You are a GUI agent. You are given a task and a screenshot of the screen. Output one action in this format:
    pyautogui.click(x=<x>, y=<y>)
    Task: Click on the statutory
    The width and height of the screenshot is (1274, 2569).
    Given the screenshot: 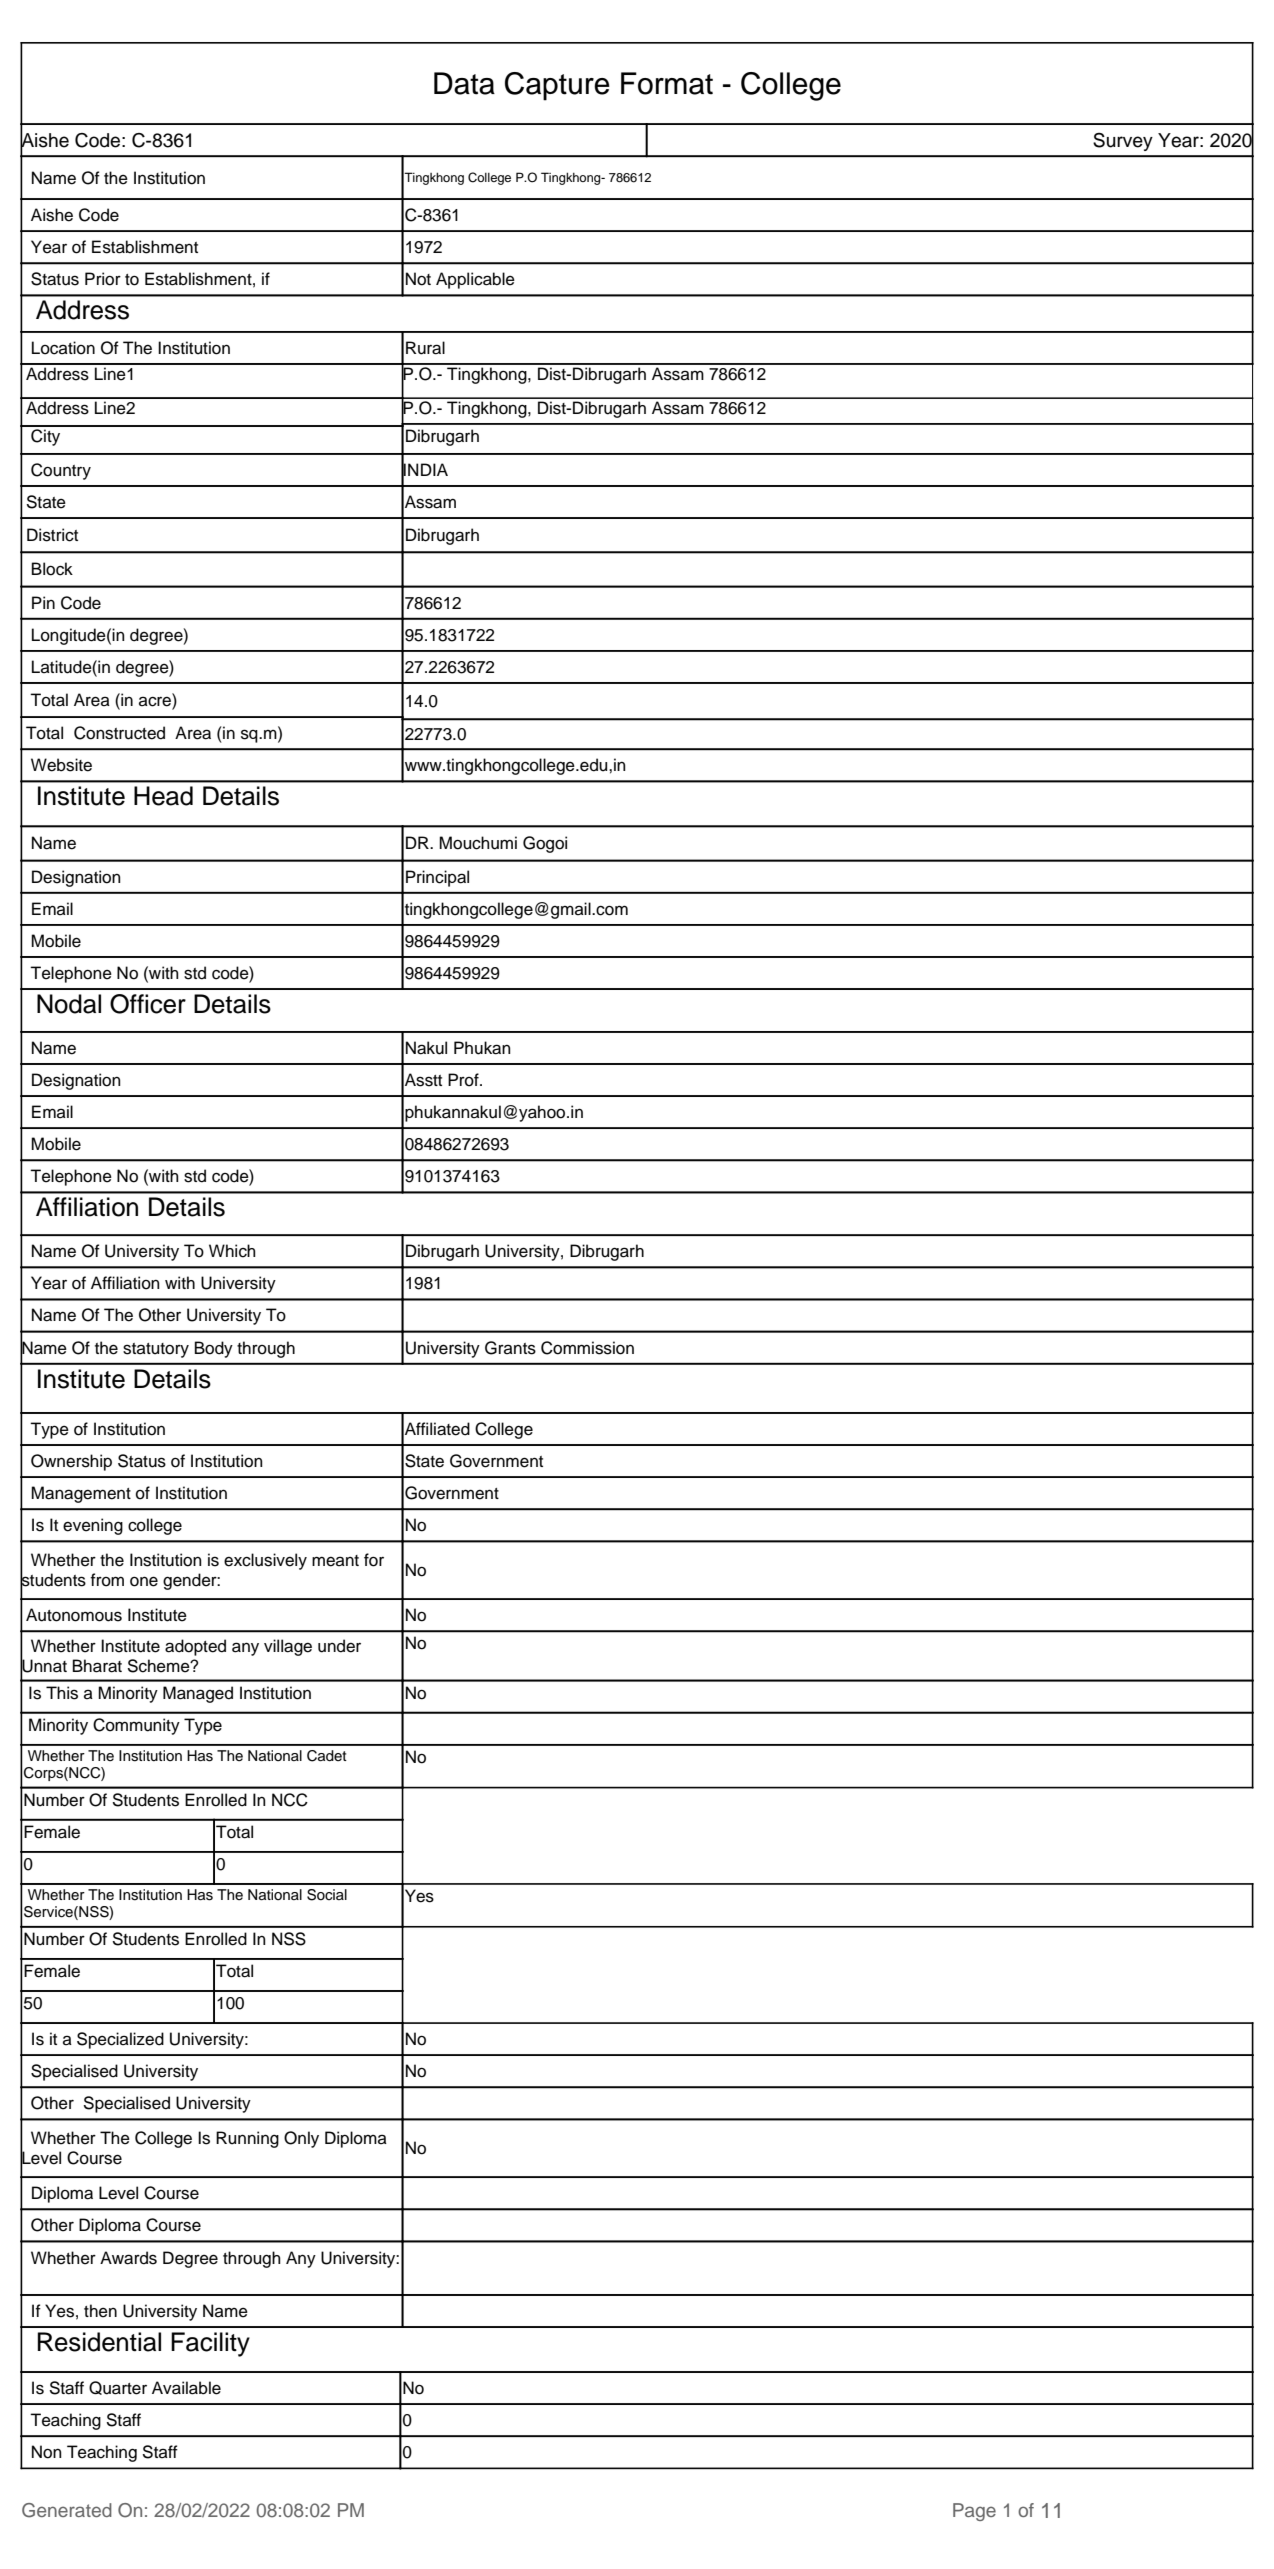 What is the action you would take?
    pyautogui.click(x=156, y=1350)
